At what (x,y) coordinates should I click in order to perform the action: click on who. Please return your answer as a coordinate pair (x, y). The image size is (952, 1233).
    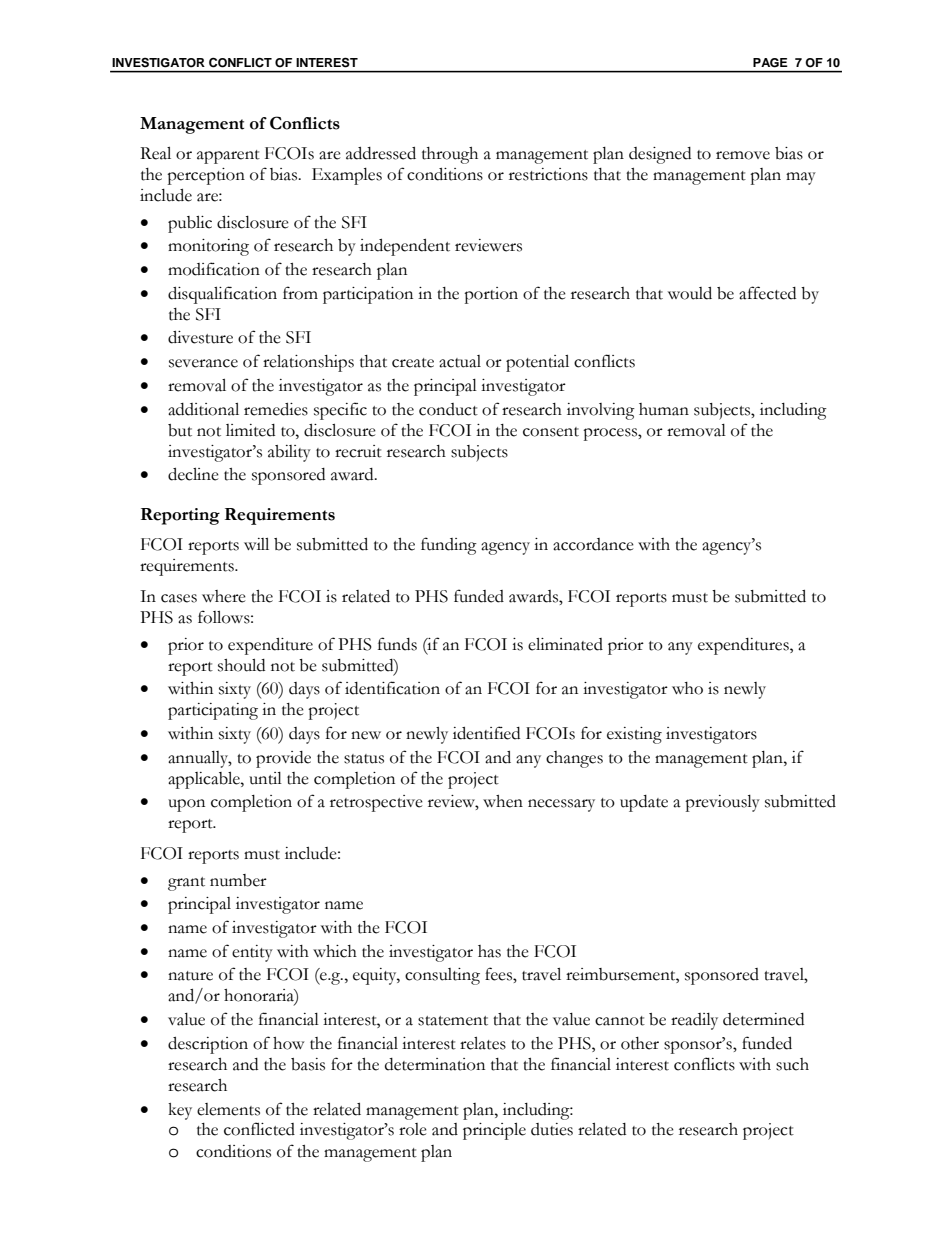
    Looking at the image, I should click on (687, 688).
